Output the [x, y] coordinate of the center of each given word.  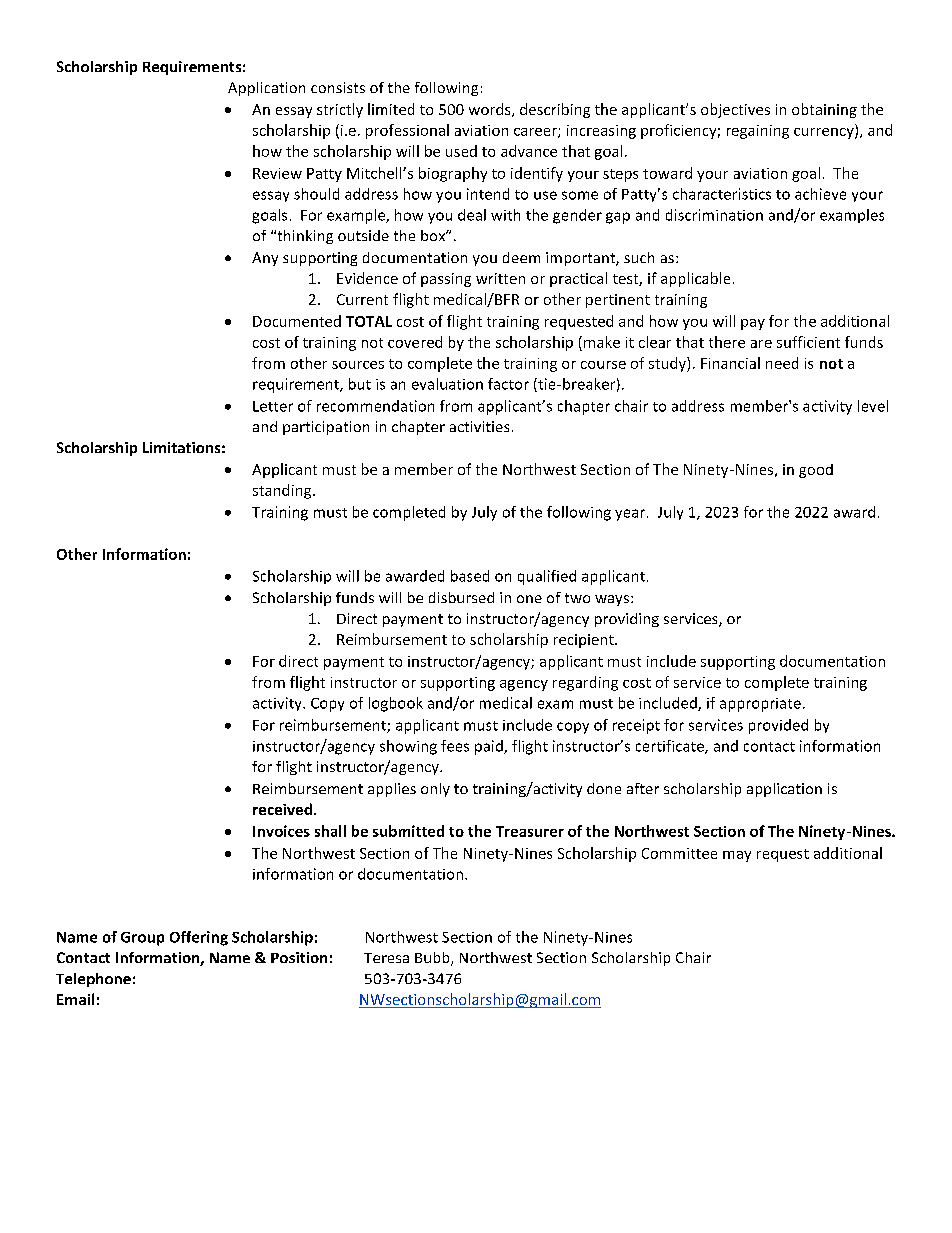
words [491, 110]
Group [142, 939]
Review [277, 173]
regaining [758, 132]
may [737, 856]
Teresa [386, 958]
